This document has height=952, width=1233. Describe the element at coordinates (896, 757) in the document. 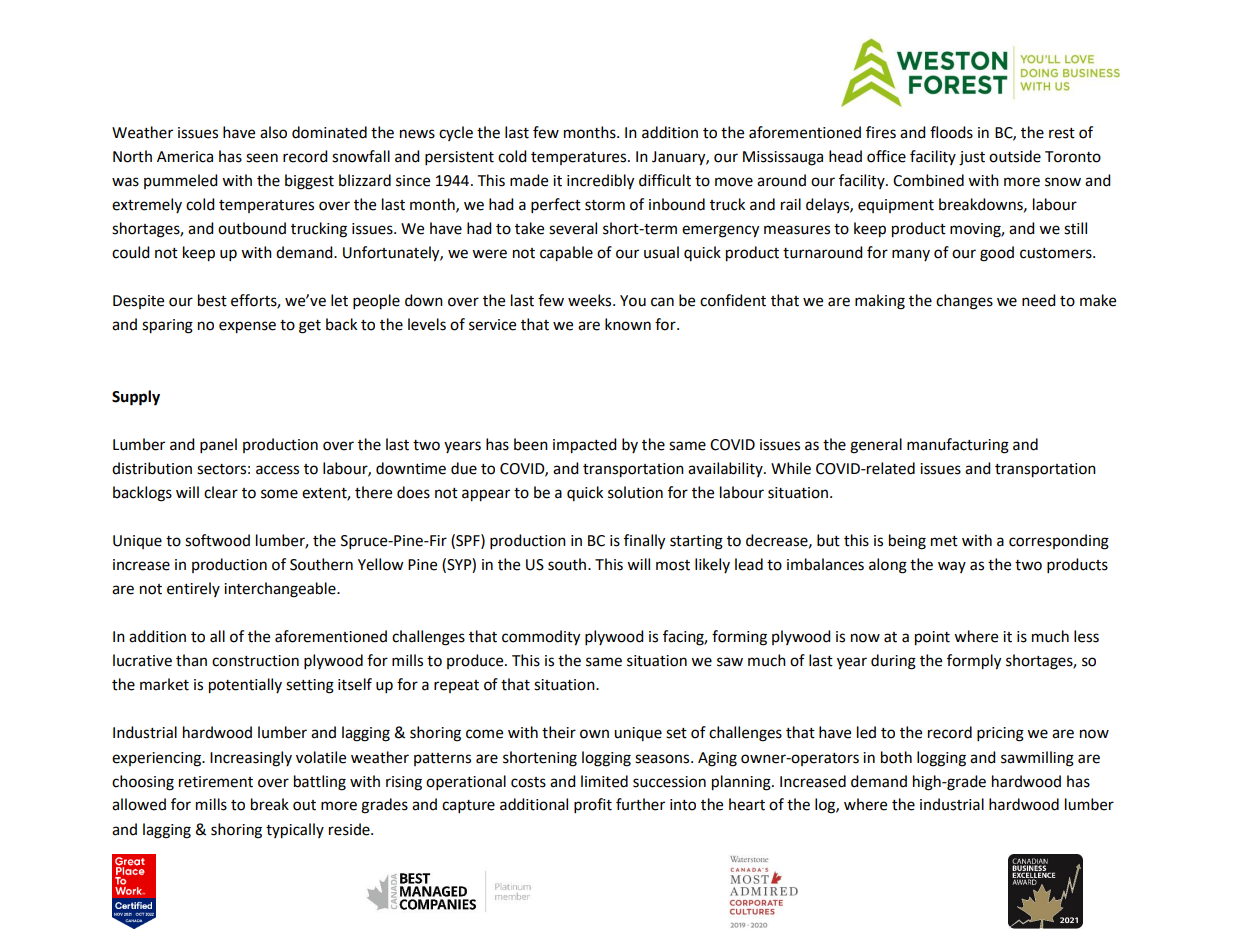

I see `both` at that location.
